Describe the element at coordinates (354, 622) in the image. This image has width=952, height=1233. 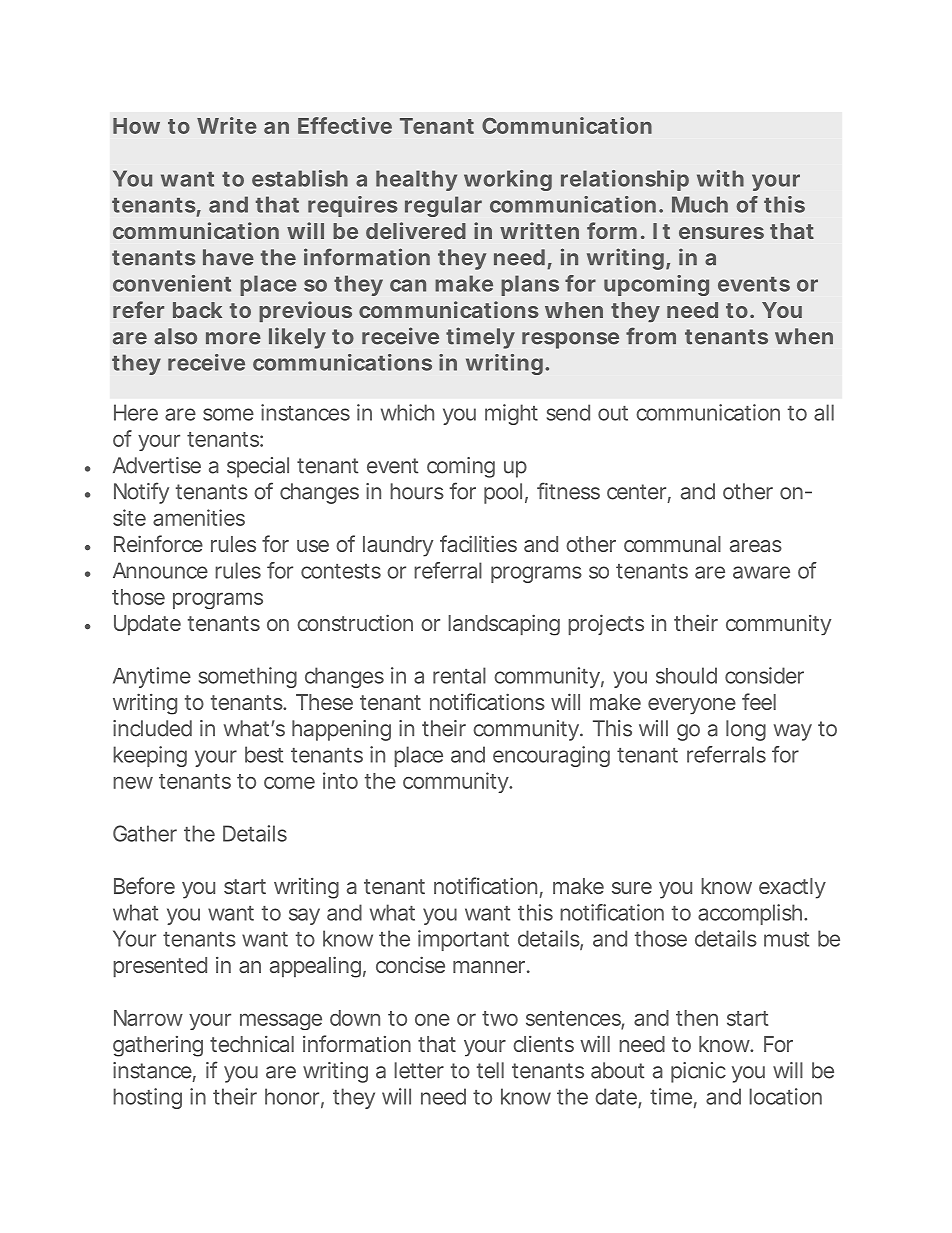
I see `construction` at that location.
